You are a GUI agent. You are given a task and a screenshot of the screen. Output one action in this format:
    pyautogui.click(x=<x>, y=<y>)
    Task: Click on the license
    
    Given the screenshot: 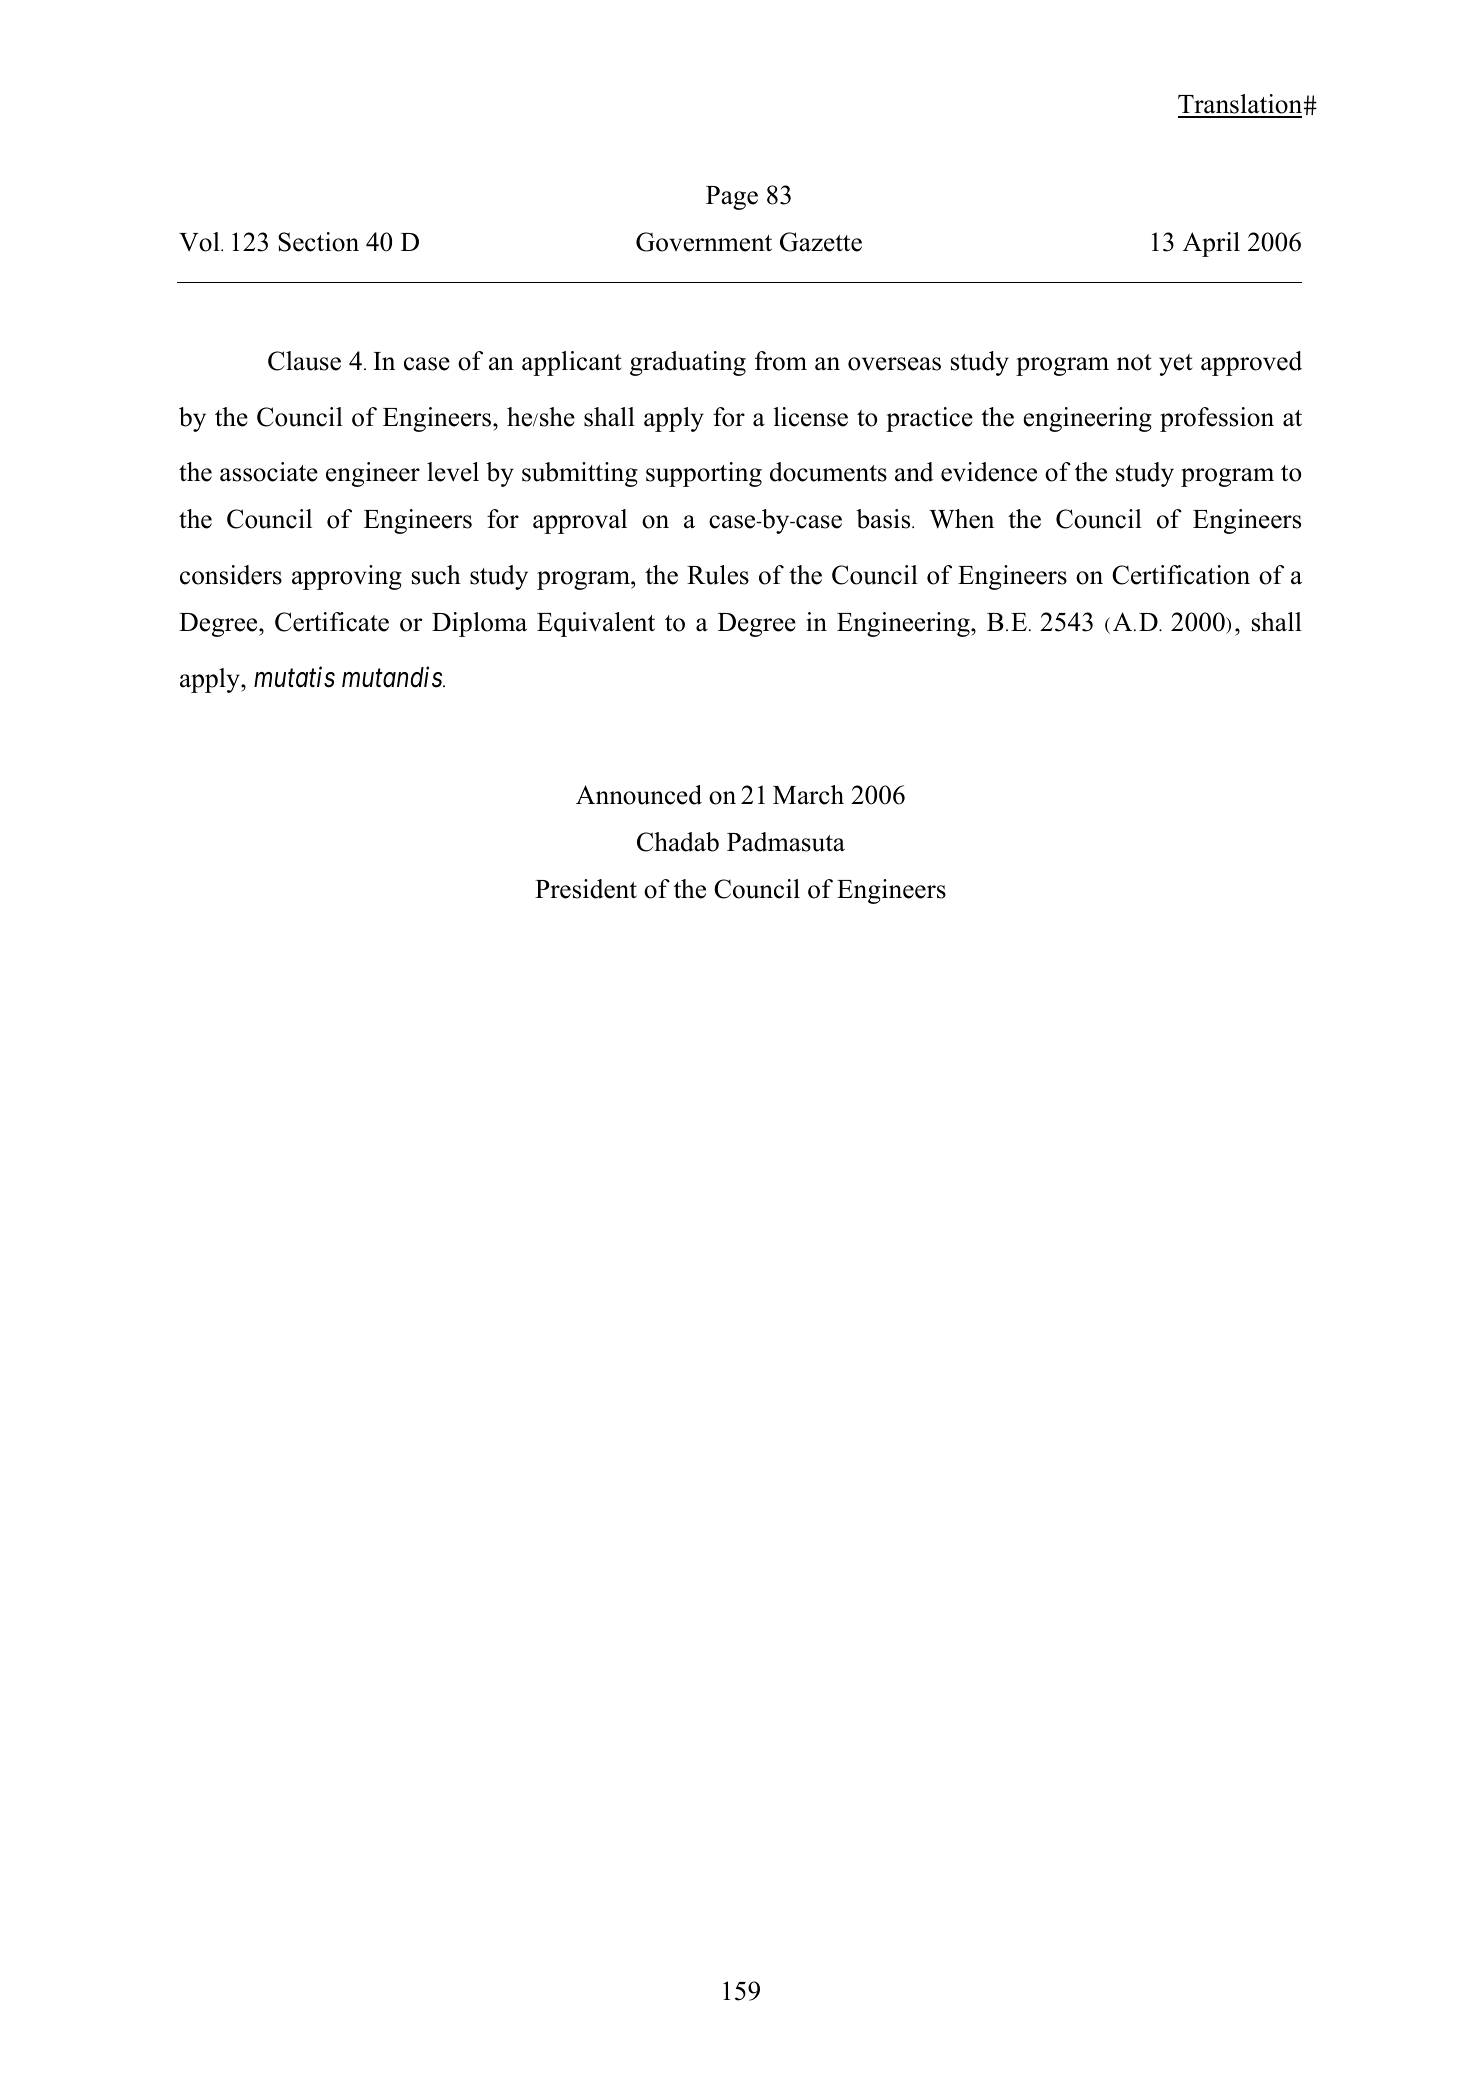 What is the action you would take?
    pyautogui.click(x=811, y=417)
